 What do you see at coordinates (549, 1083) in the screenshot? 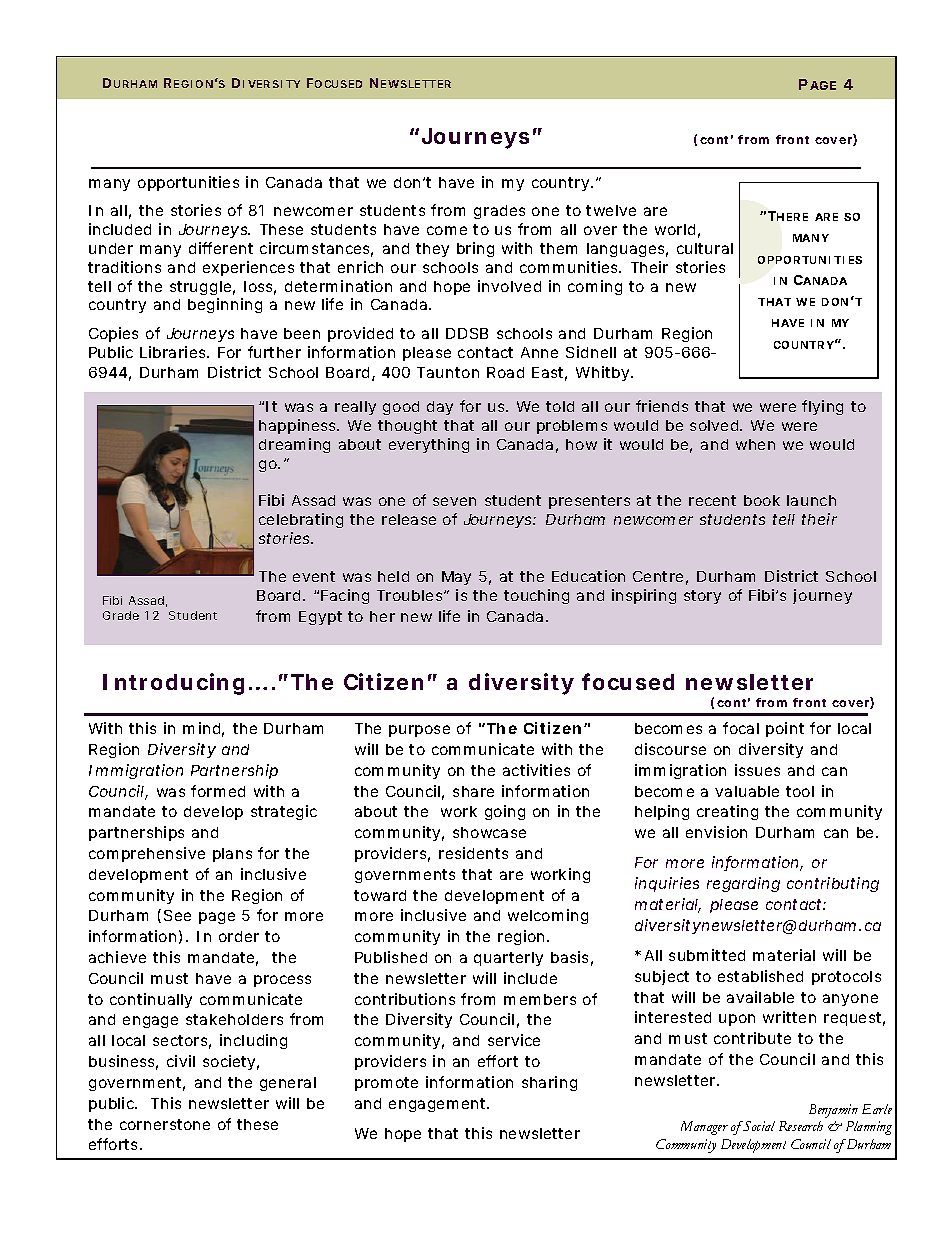
I see `sharing` at bounding box center [549, 1083].
